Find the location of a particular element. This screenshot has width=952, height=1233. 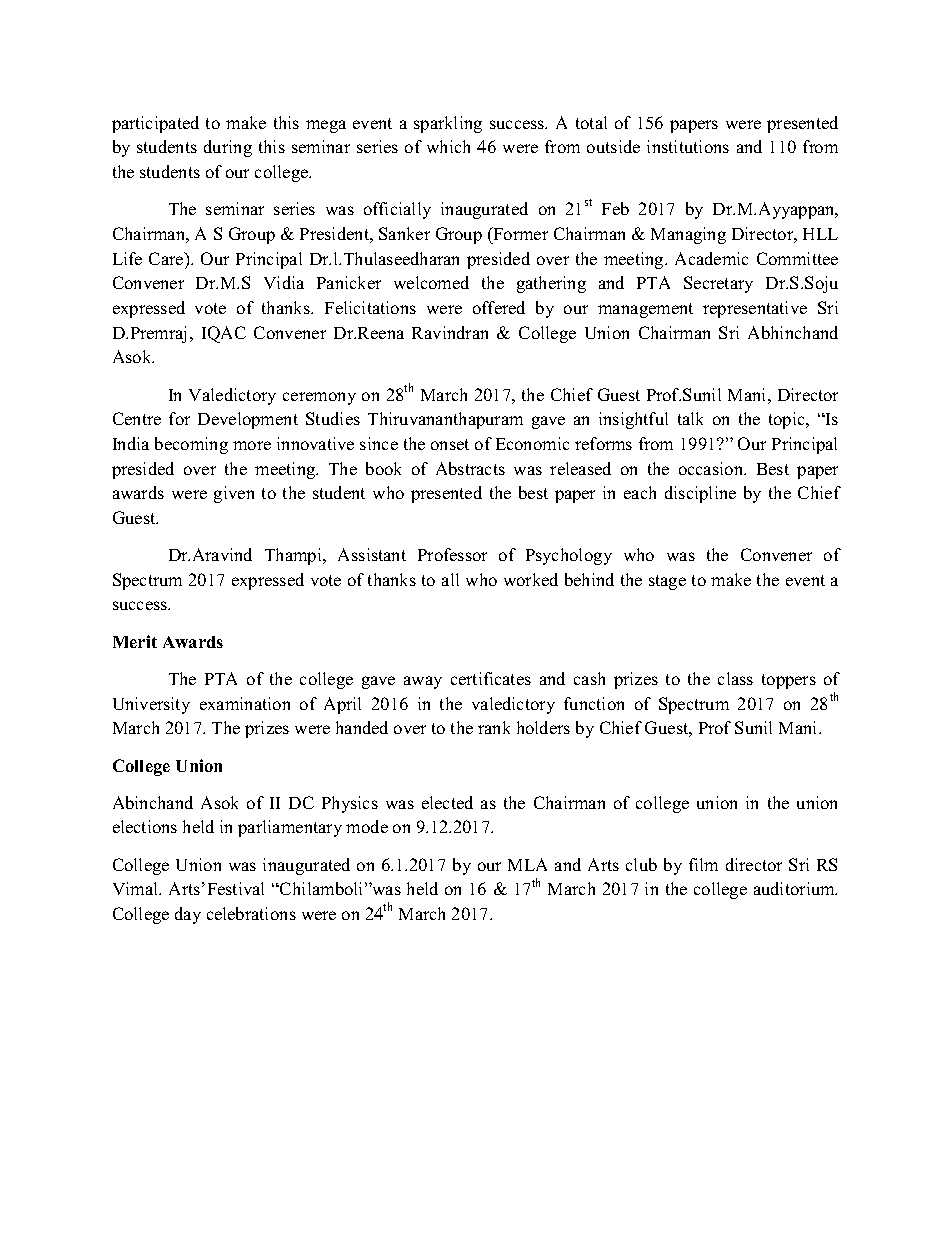

discipline is located at coordinates (700, 494).
